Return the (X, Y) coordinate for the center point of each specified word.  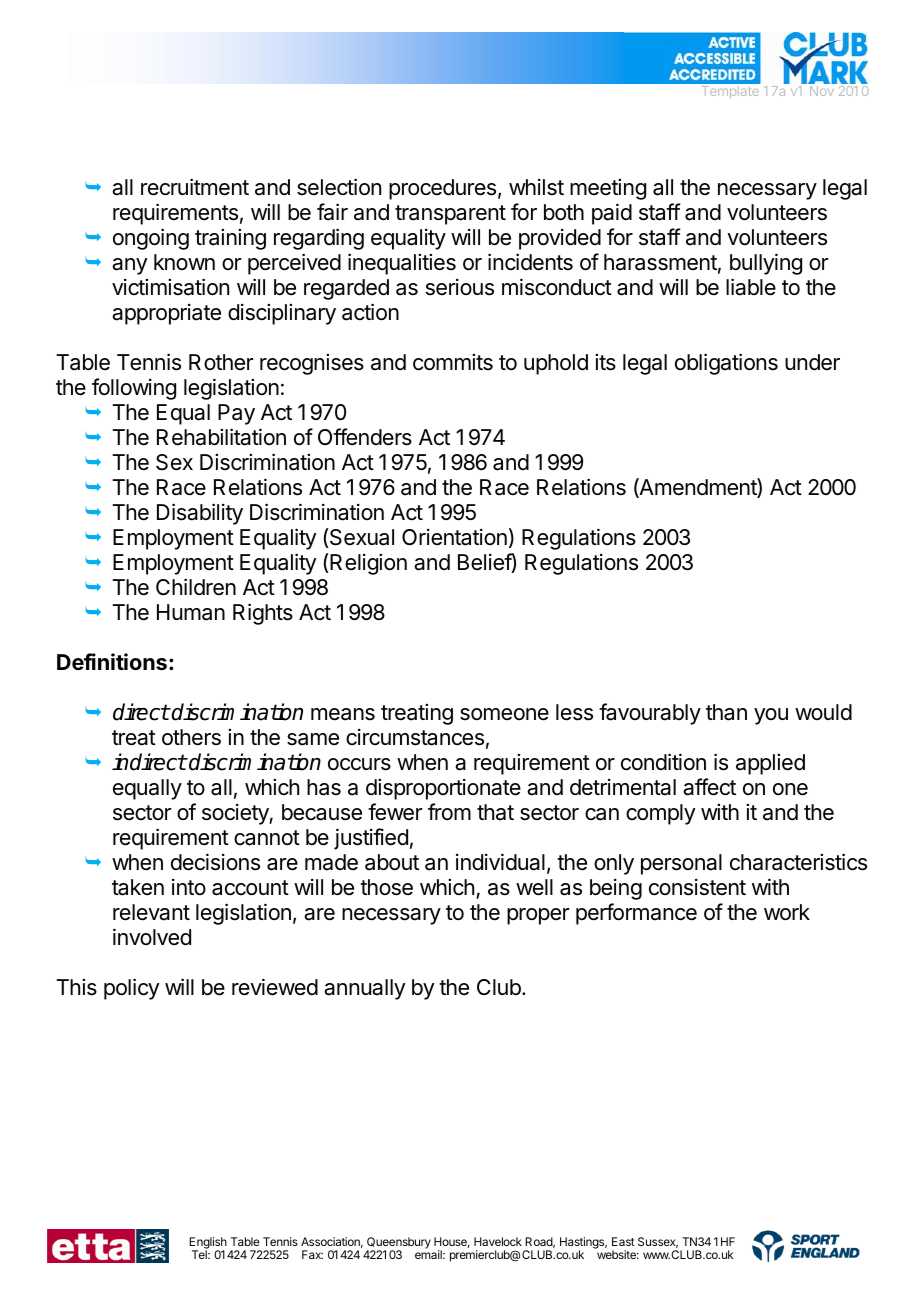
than (726, 712)
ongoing (151, 239)
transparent (450, 215)
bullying (766, 264)
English (208, 1244)
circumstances (415, 737)
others (191, 737)
